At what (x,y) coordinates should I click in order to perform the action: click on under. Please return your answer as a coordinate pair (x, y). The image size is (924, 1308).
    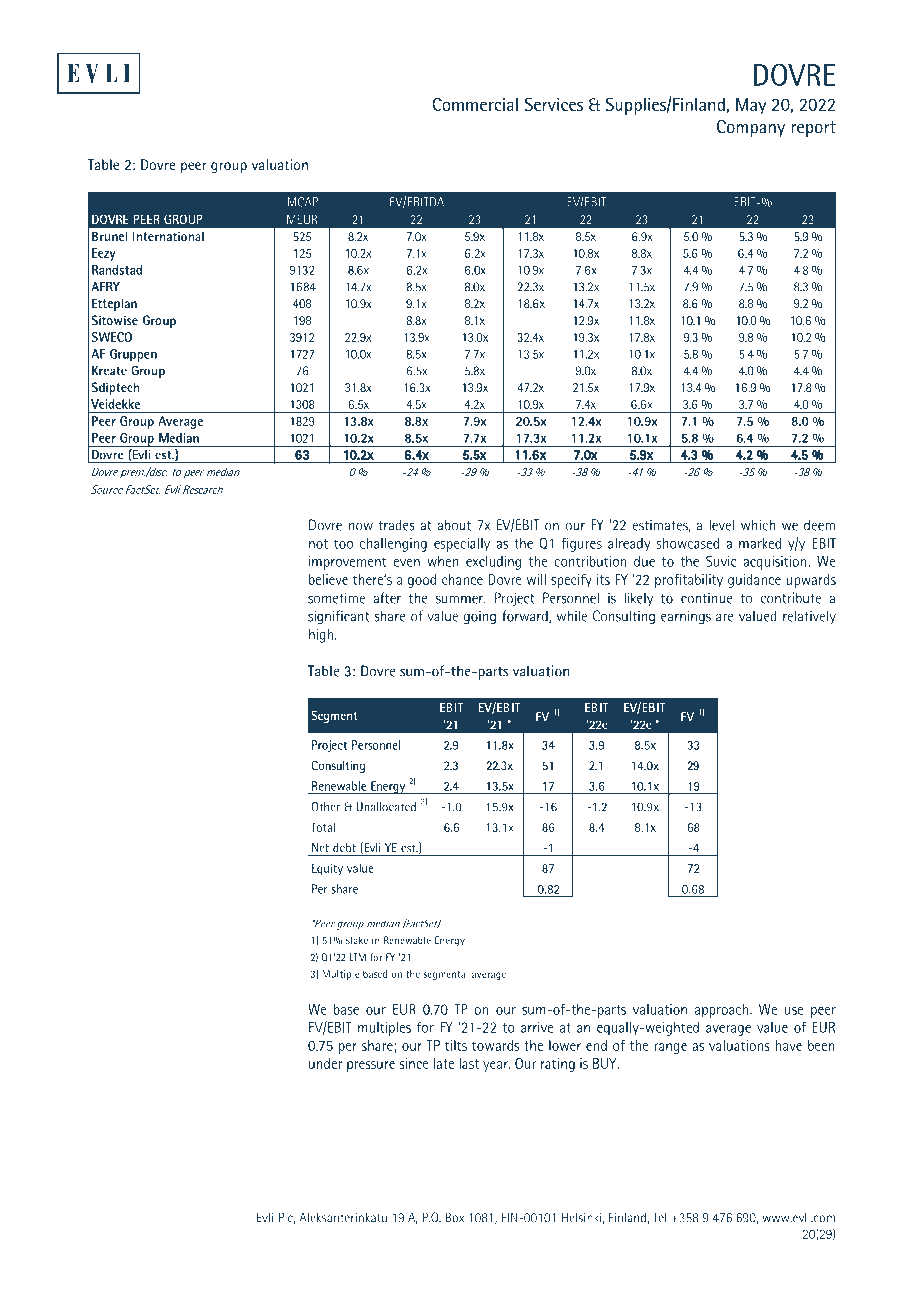
    Looking at the image, I should click on (325, 1063).
